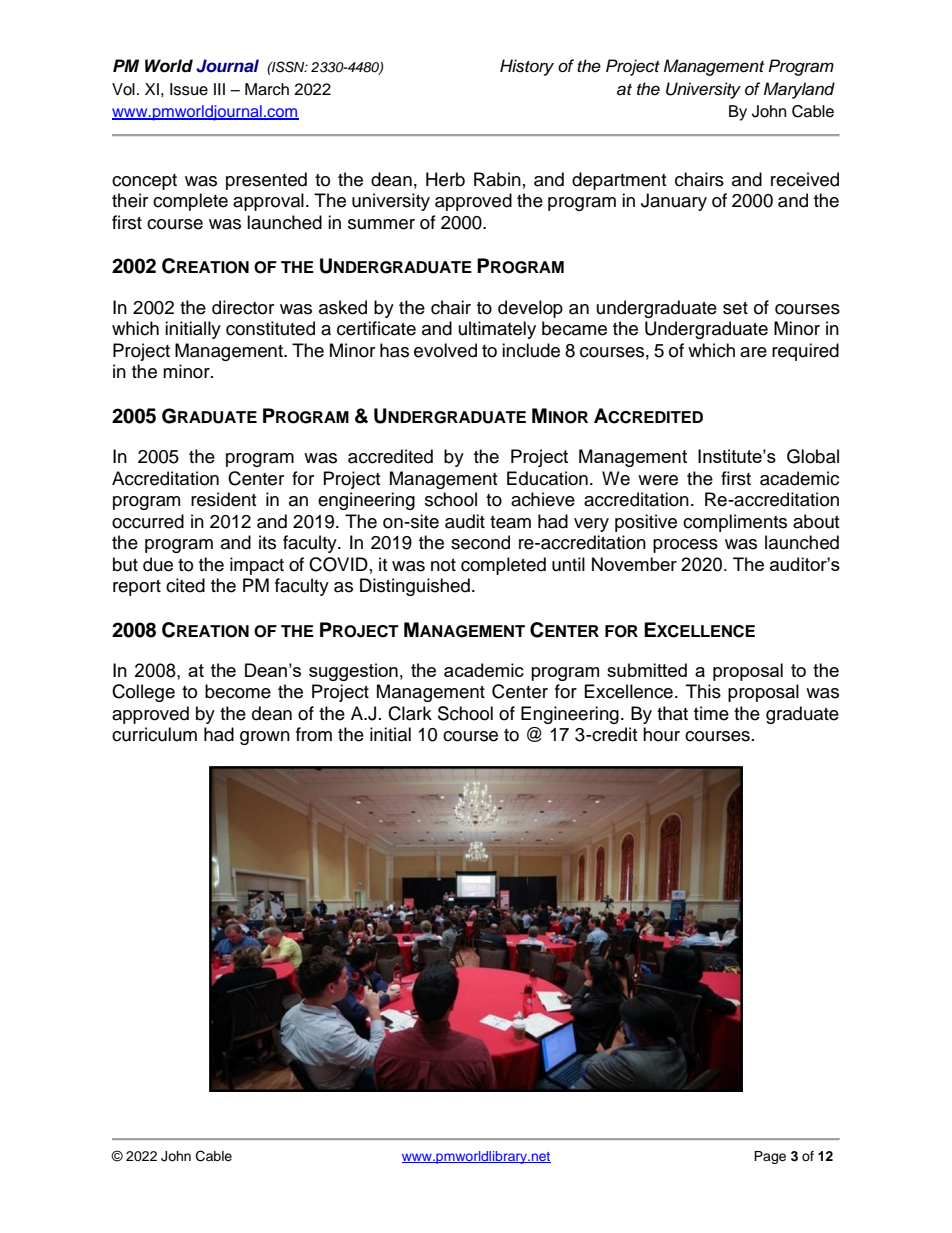 Image resolution: width=952 pixels, height=1233 pixels. I want to click on hour, so click(661, 734).
